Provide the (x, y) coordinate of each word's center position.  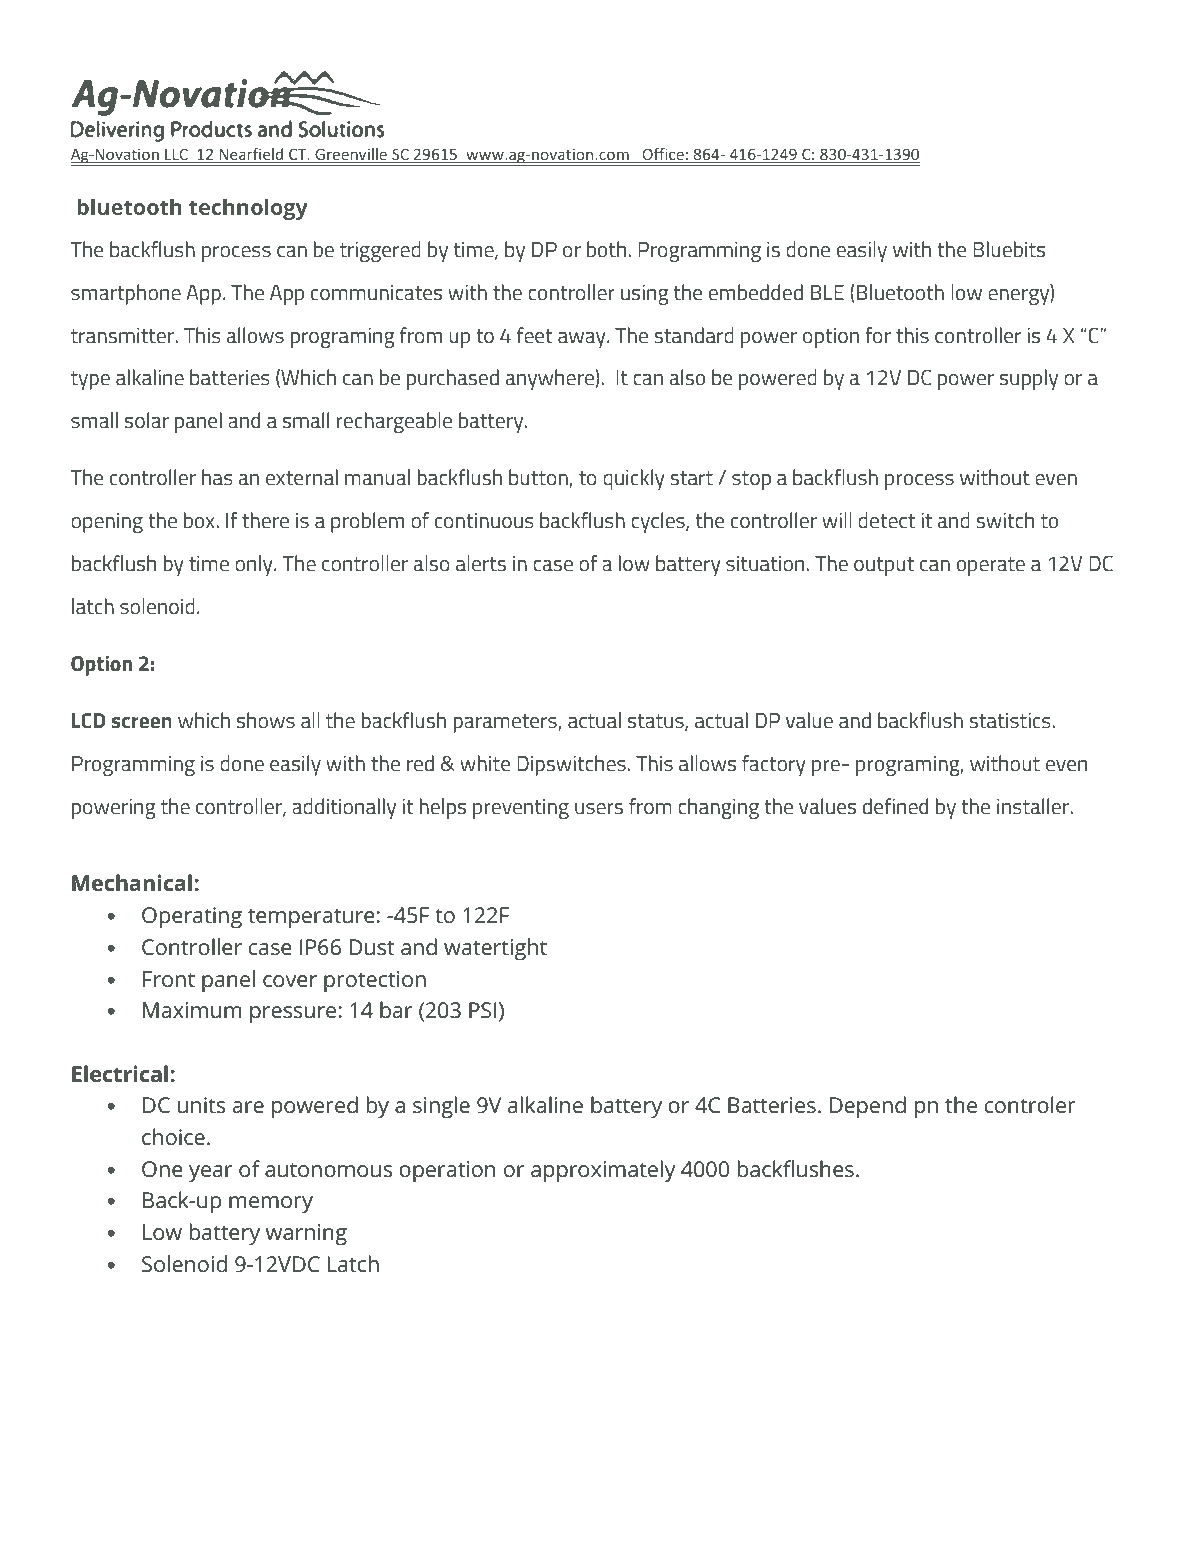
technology (248, 209)
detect (886, 520)
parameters (506, 723)
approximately (603, 1171)
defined (895, 806)
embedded (756, 292)
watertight (495, 949)
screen (142, 722)
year (210, 1173)
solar (147, 420)
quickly (634, 479)
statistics (1011, 720)
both (606, 249)
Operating (192, 918)
